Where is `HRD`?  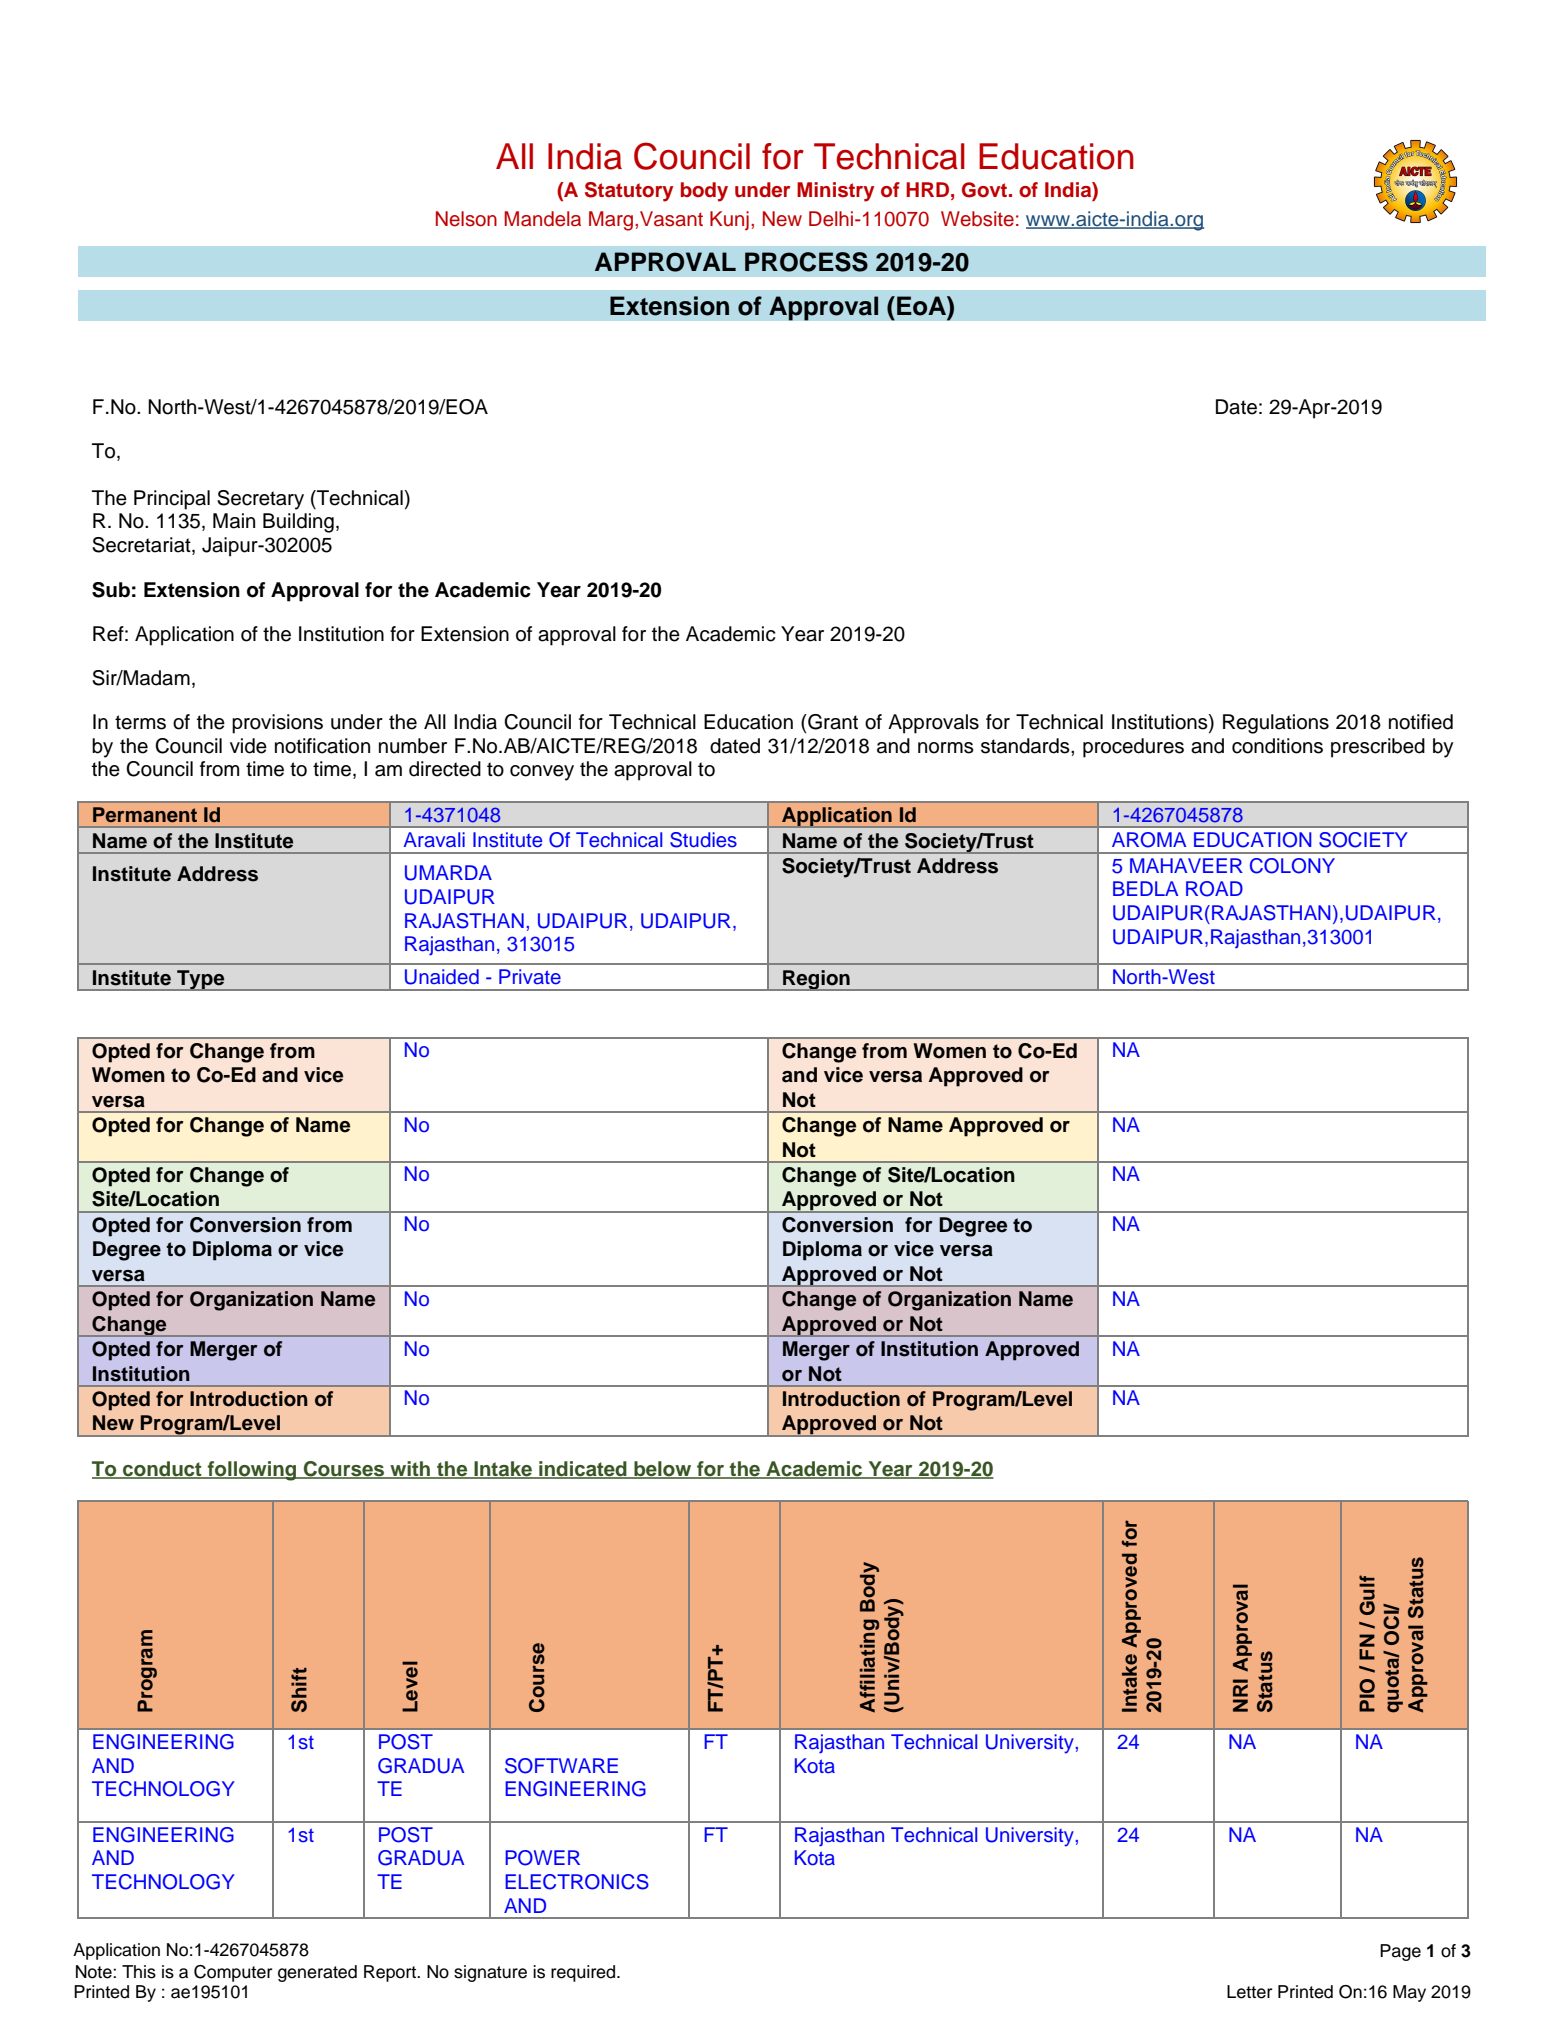 HRD is located at coordinates (929, 189).
